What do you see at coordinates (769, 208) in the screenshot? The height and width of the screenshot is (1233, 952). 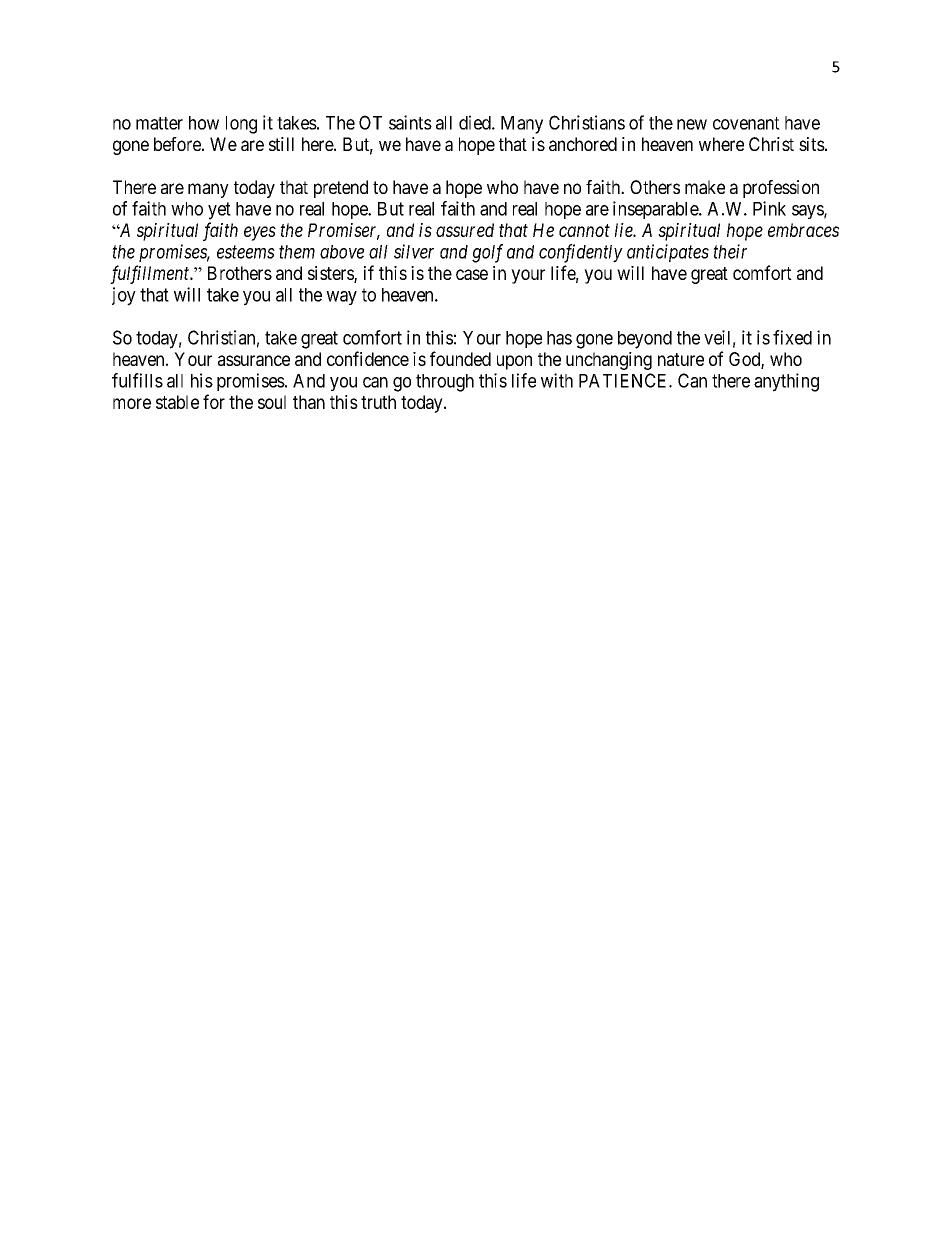 I see `Pink` at bounding box center [769, 208].
